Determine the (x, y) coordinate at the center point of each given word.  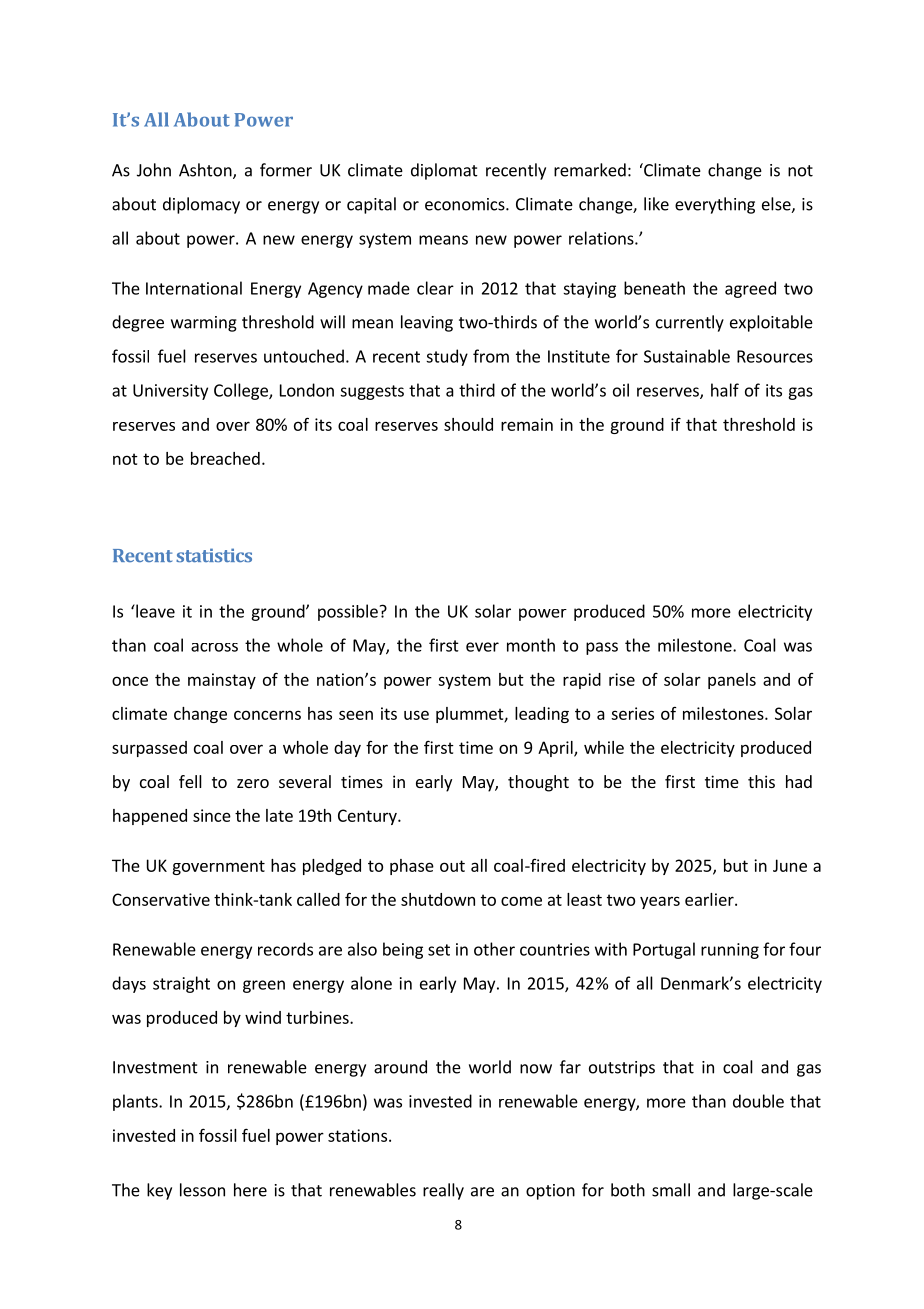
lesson (202, 1190)
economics (466, 204)
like (656, 204)
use (416, 715)
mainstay (222, 681)
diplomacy (201, 205)
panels (732, 681)
